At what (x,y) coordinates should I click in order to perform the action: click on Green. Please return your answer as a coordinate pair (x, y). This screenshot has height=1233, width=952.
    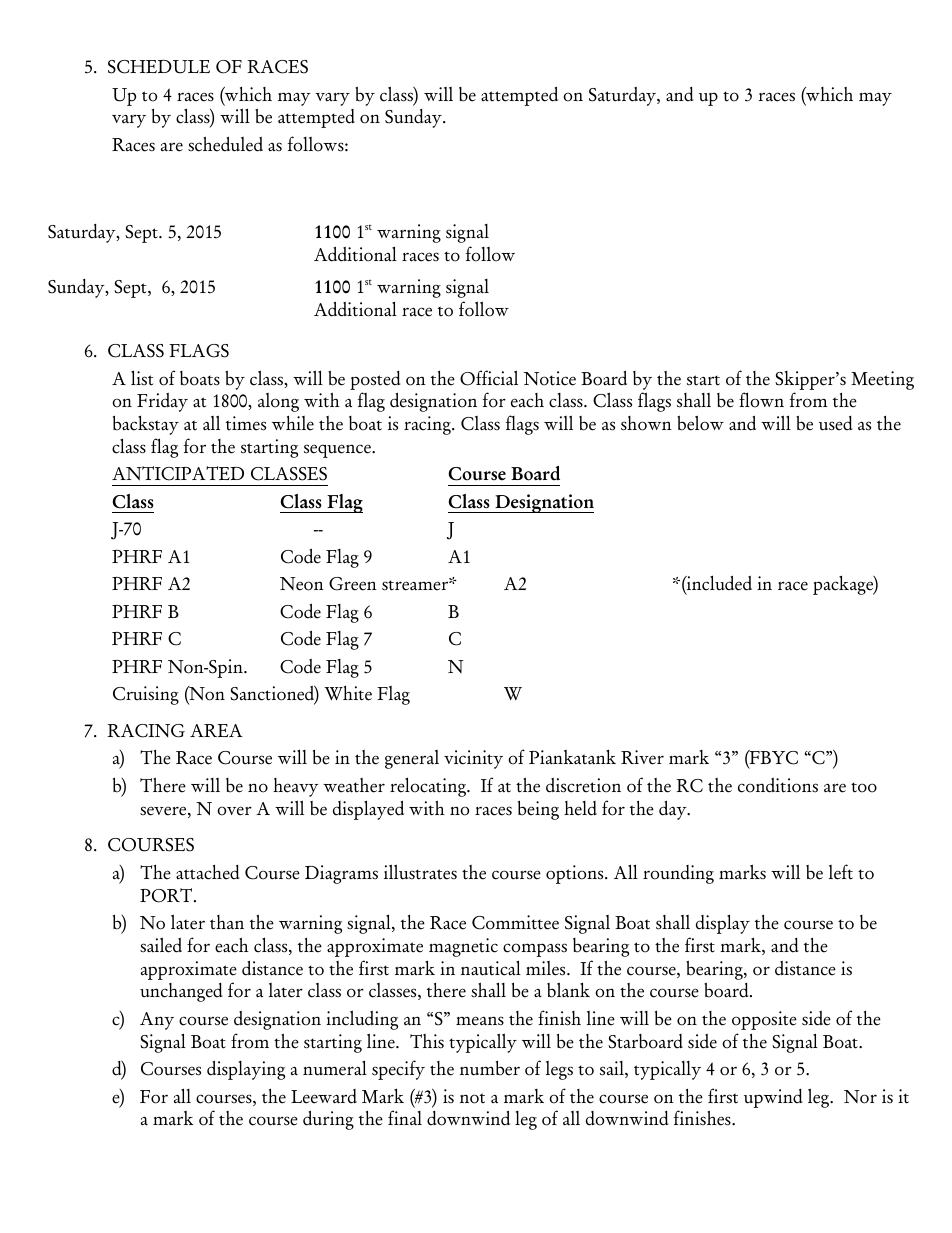
    Looking at the image, I should click on (353, 584).
